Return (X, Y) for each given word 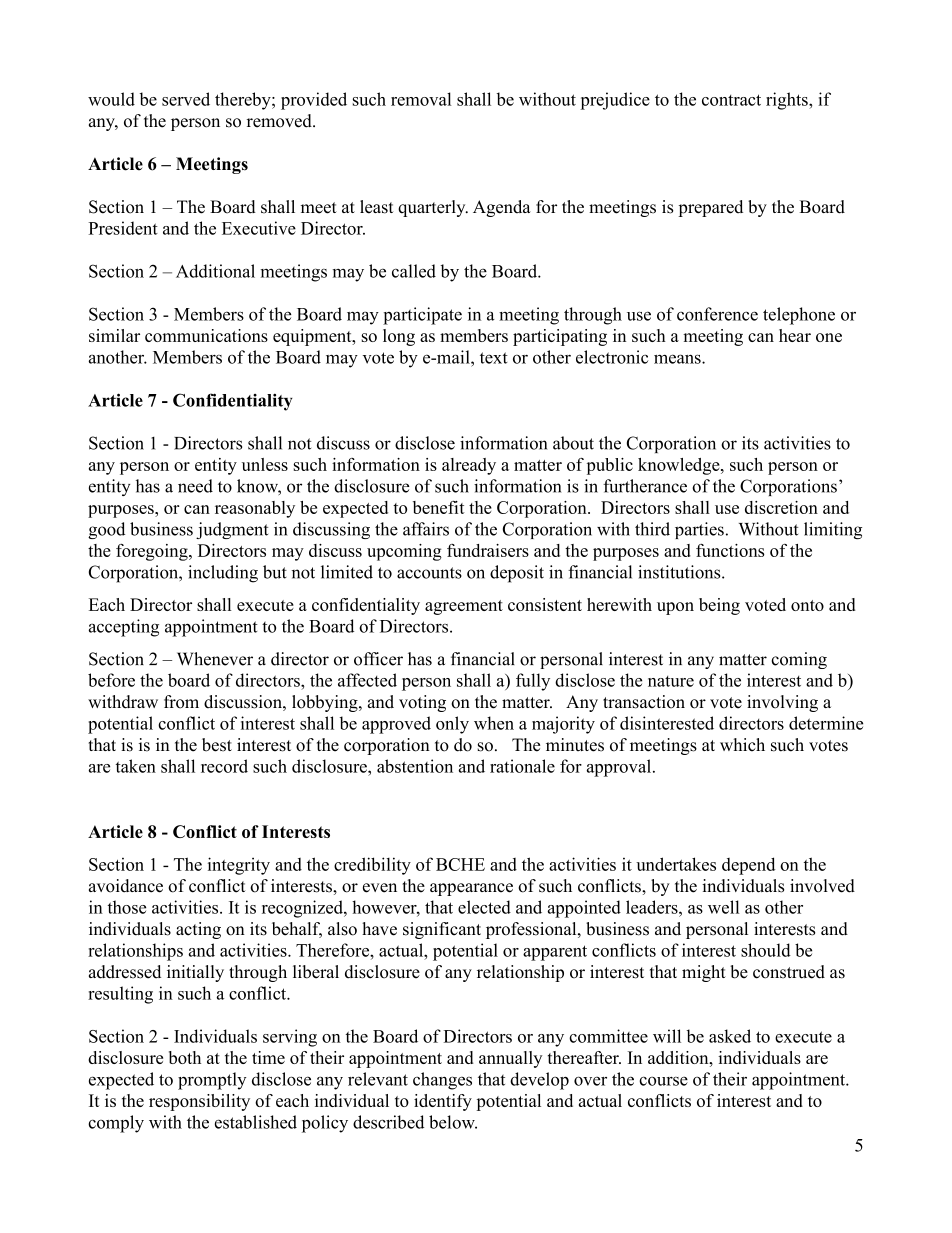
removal (421, 99)
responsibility (199, 1102)
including (223, 574)
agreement (464, 607)
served (186, 99)
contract (731, 100)
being (719, 606)
